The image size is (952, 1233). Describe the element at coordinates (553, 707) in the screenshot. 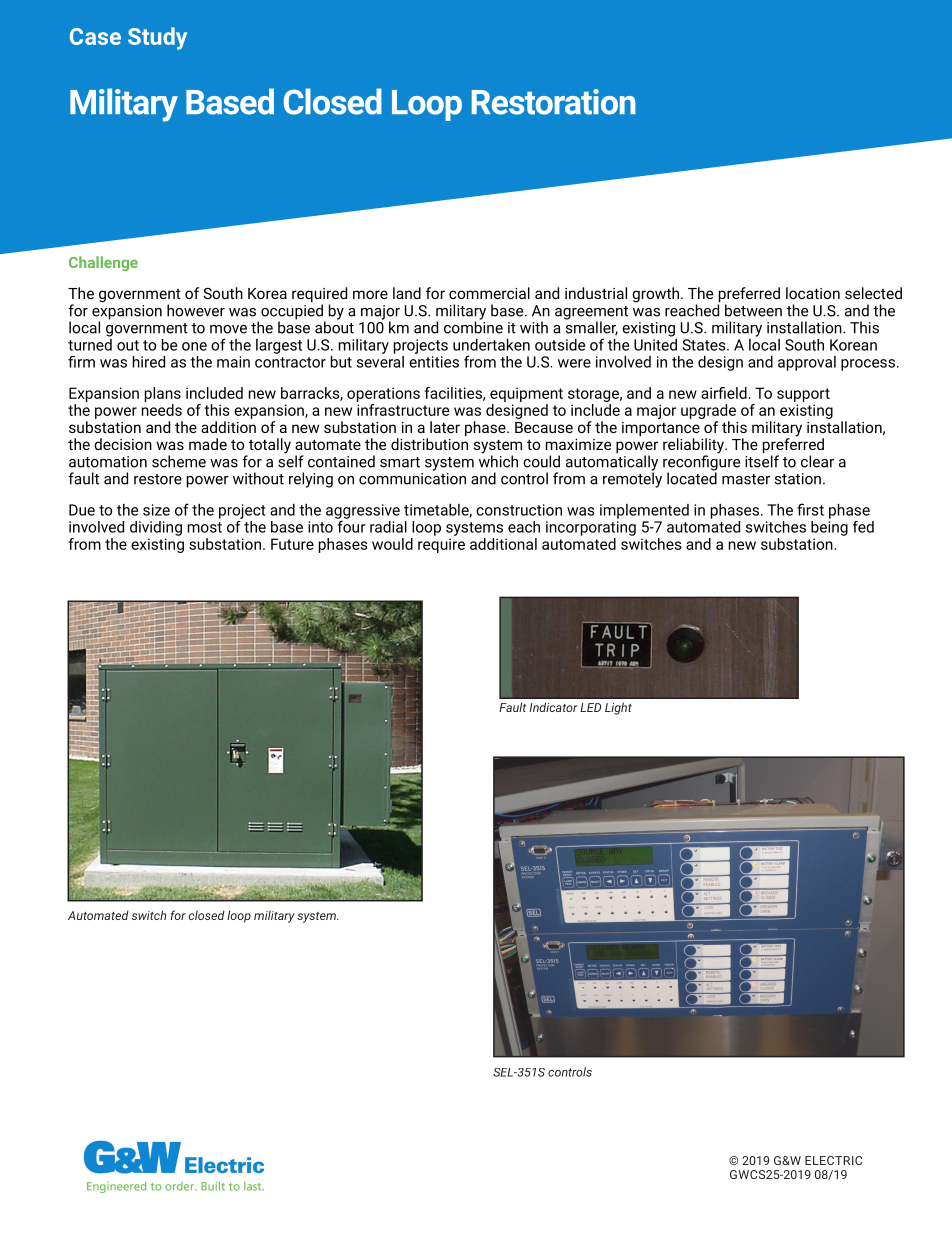

I see `Indicator` at that location.
